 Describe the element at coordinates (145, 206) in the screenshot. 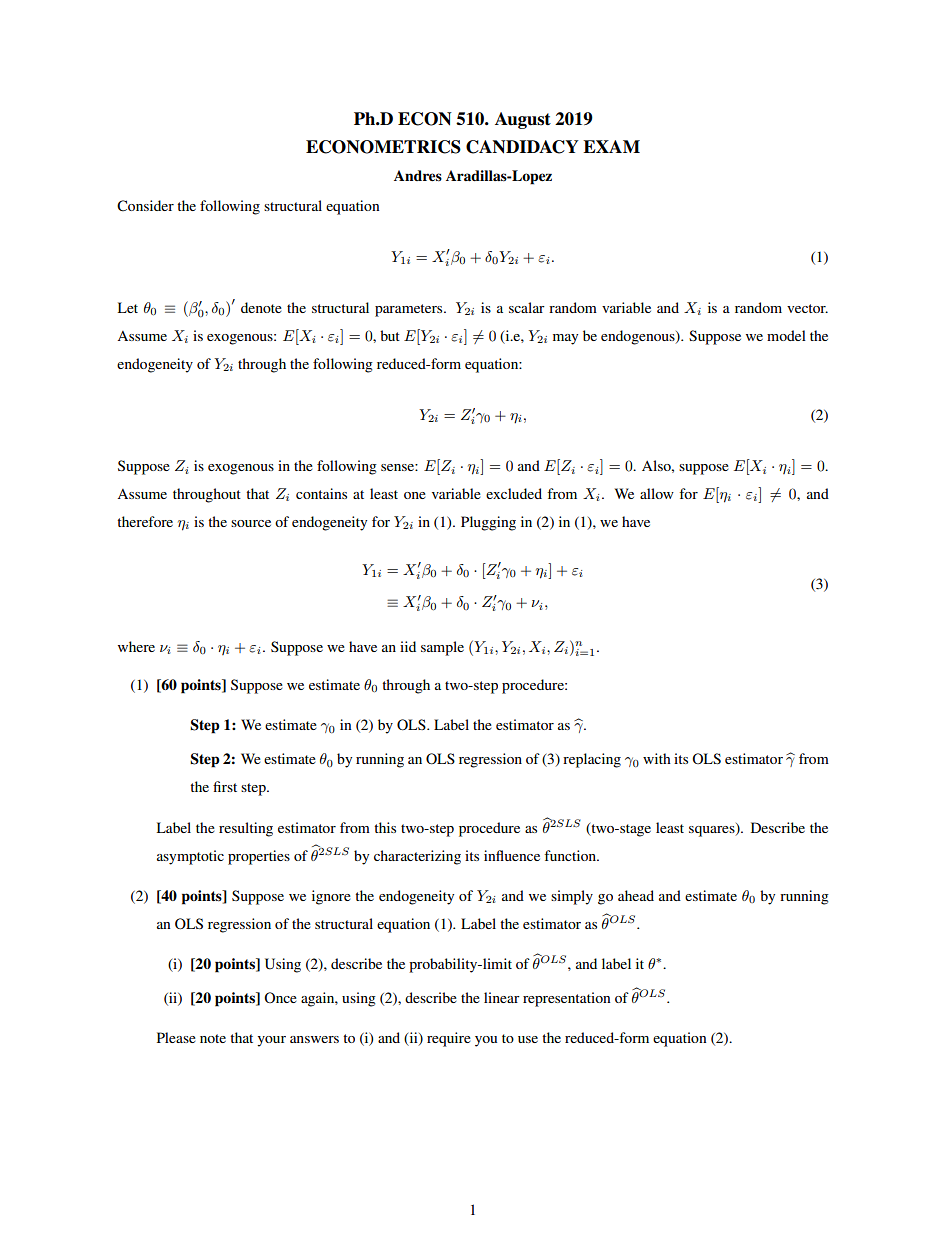

I see `Consider` at that location.
